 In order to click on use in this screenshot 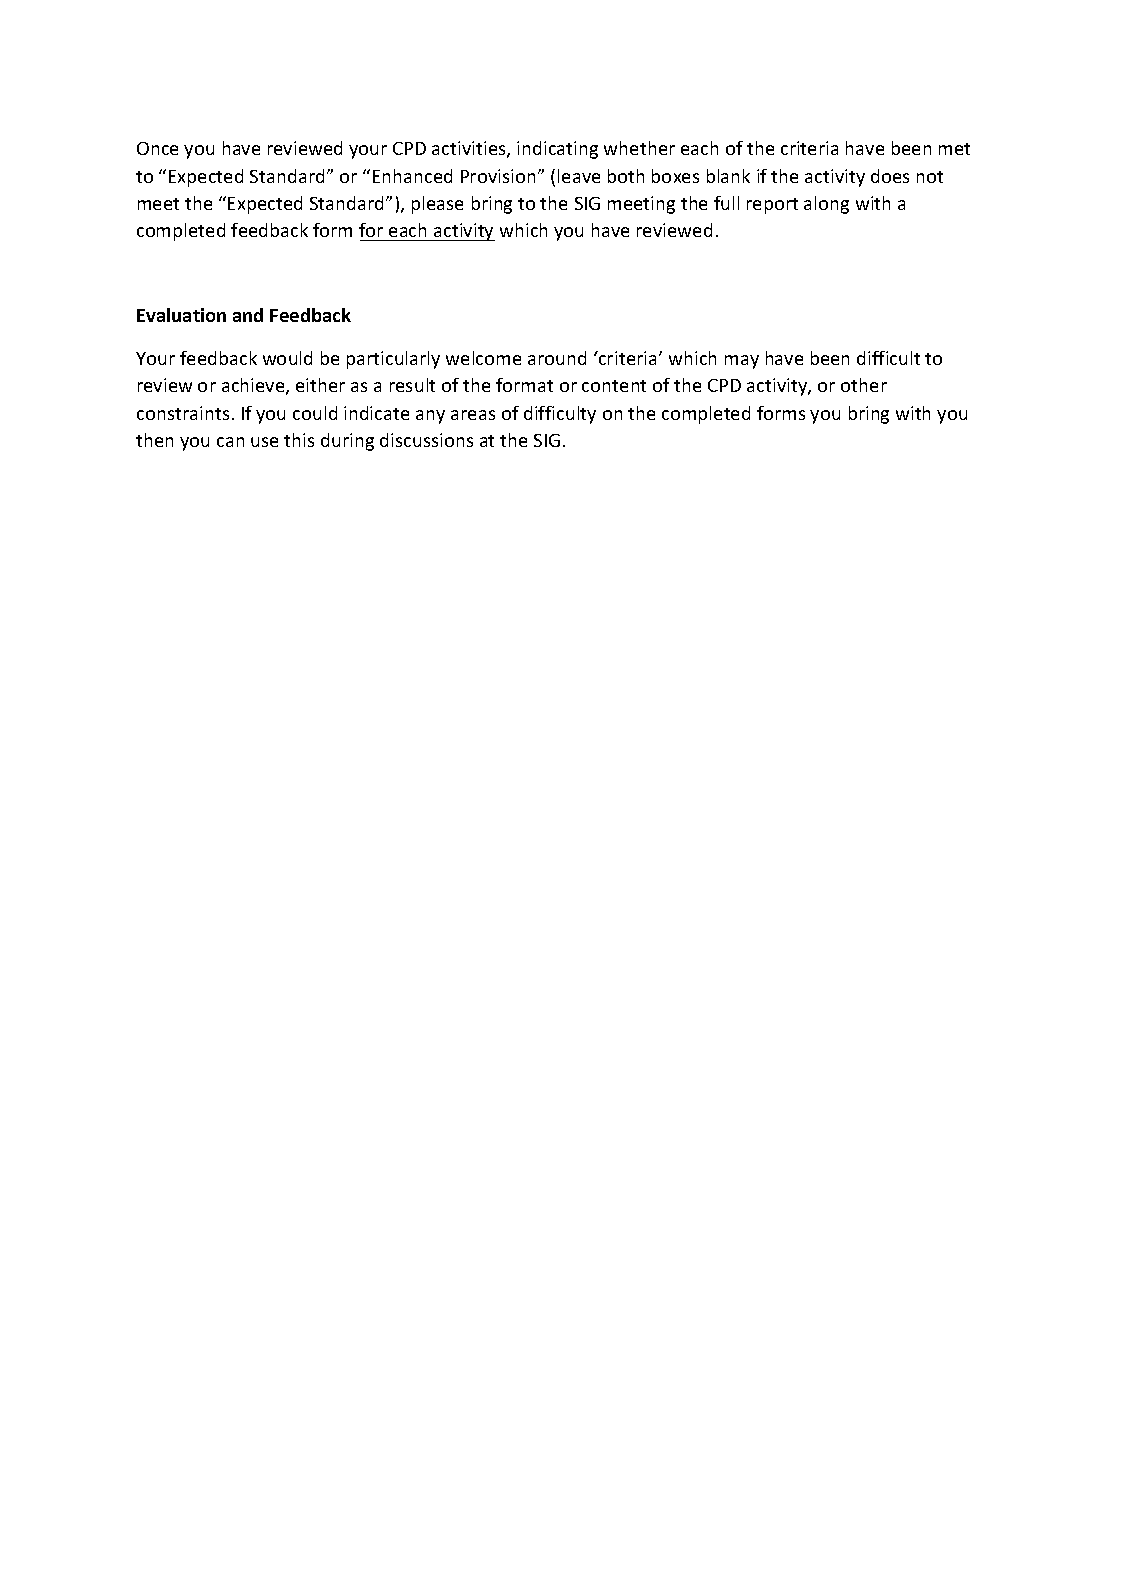, I will do `click(264, 442)`.
